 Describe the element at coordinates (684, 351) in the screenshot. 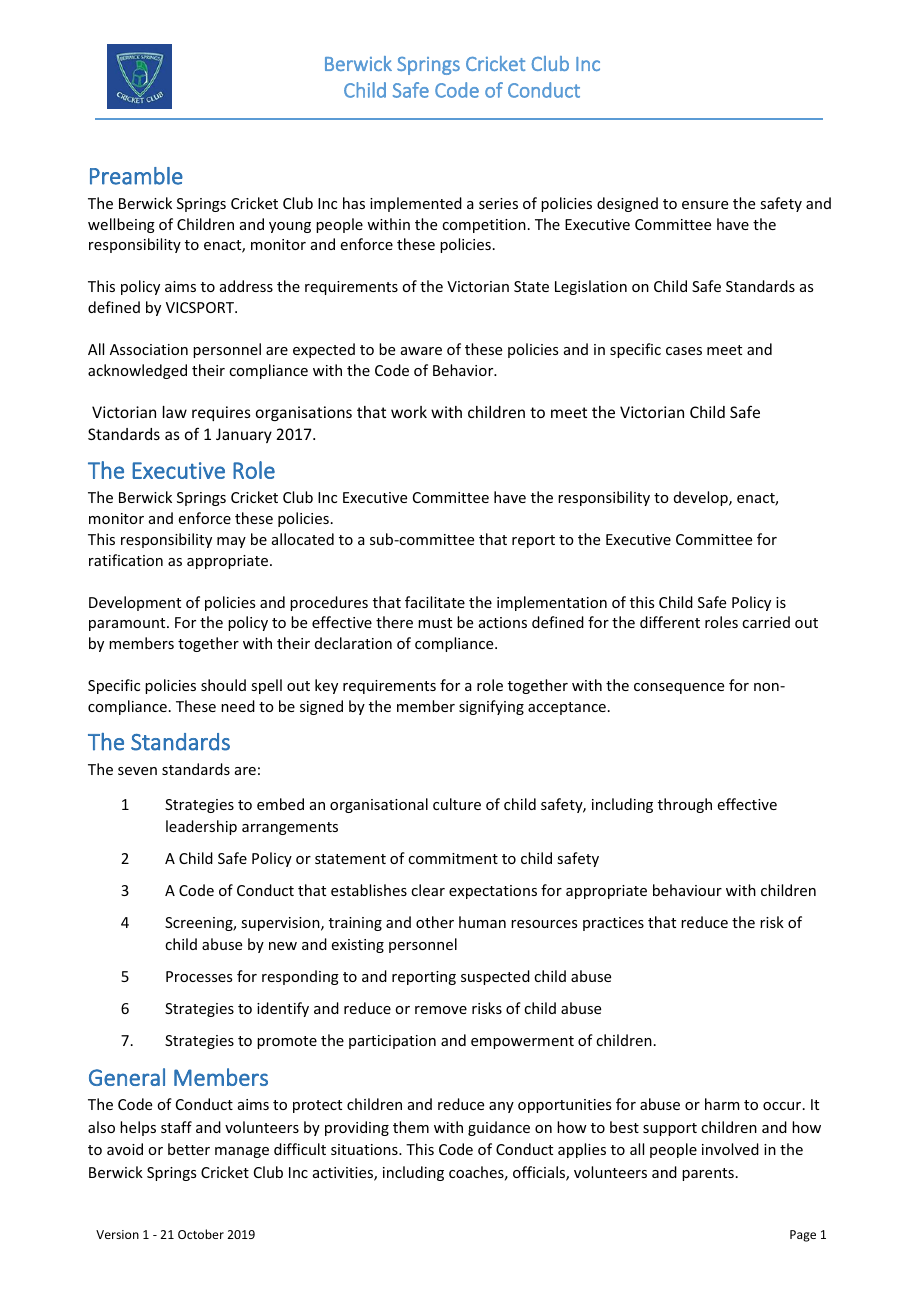

I see `cases` at that location.
